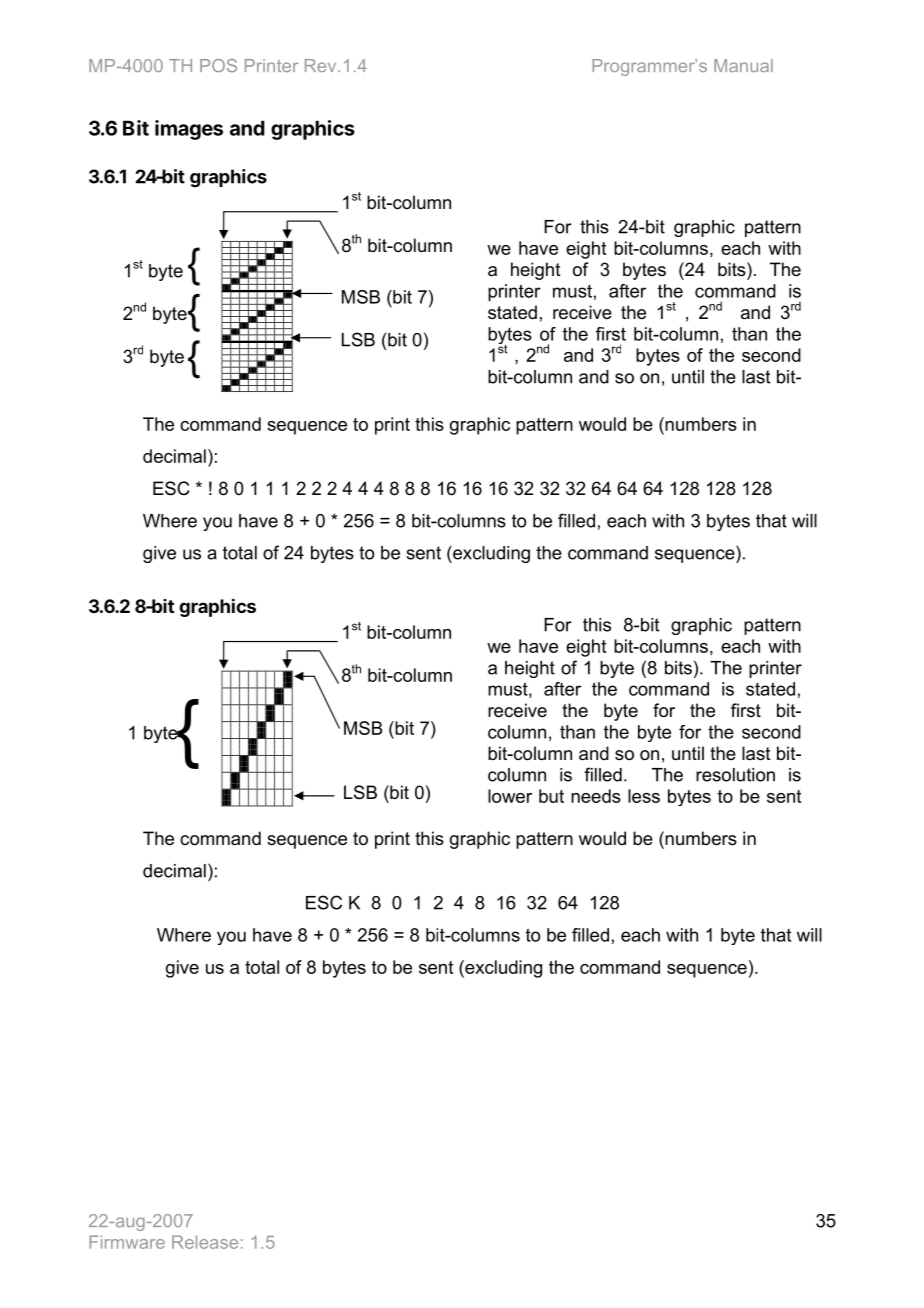 The width and height of the screenshot is (924, 1308). What do you see at coordinates (510, 796) in the screenshot?
I see `lower` at bounding box center [510, 796].
